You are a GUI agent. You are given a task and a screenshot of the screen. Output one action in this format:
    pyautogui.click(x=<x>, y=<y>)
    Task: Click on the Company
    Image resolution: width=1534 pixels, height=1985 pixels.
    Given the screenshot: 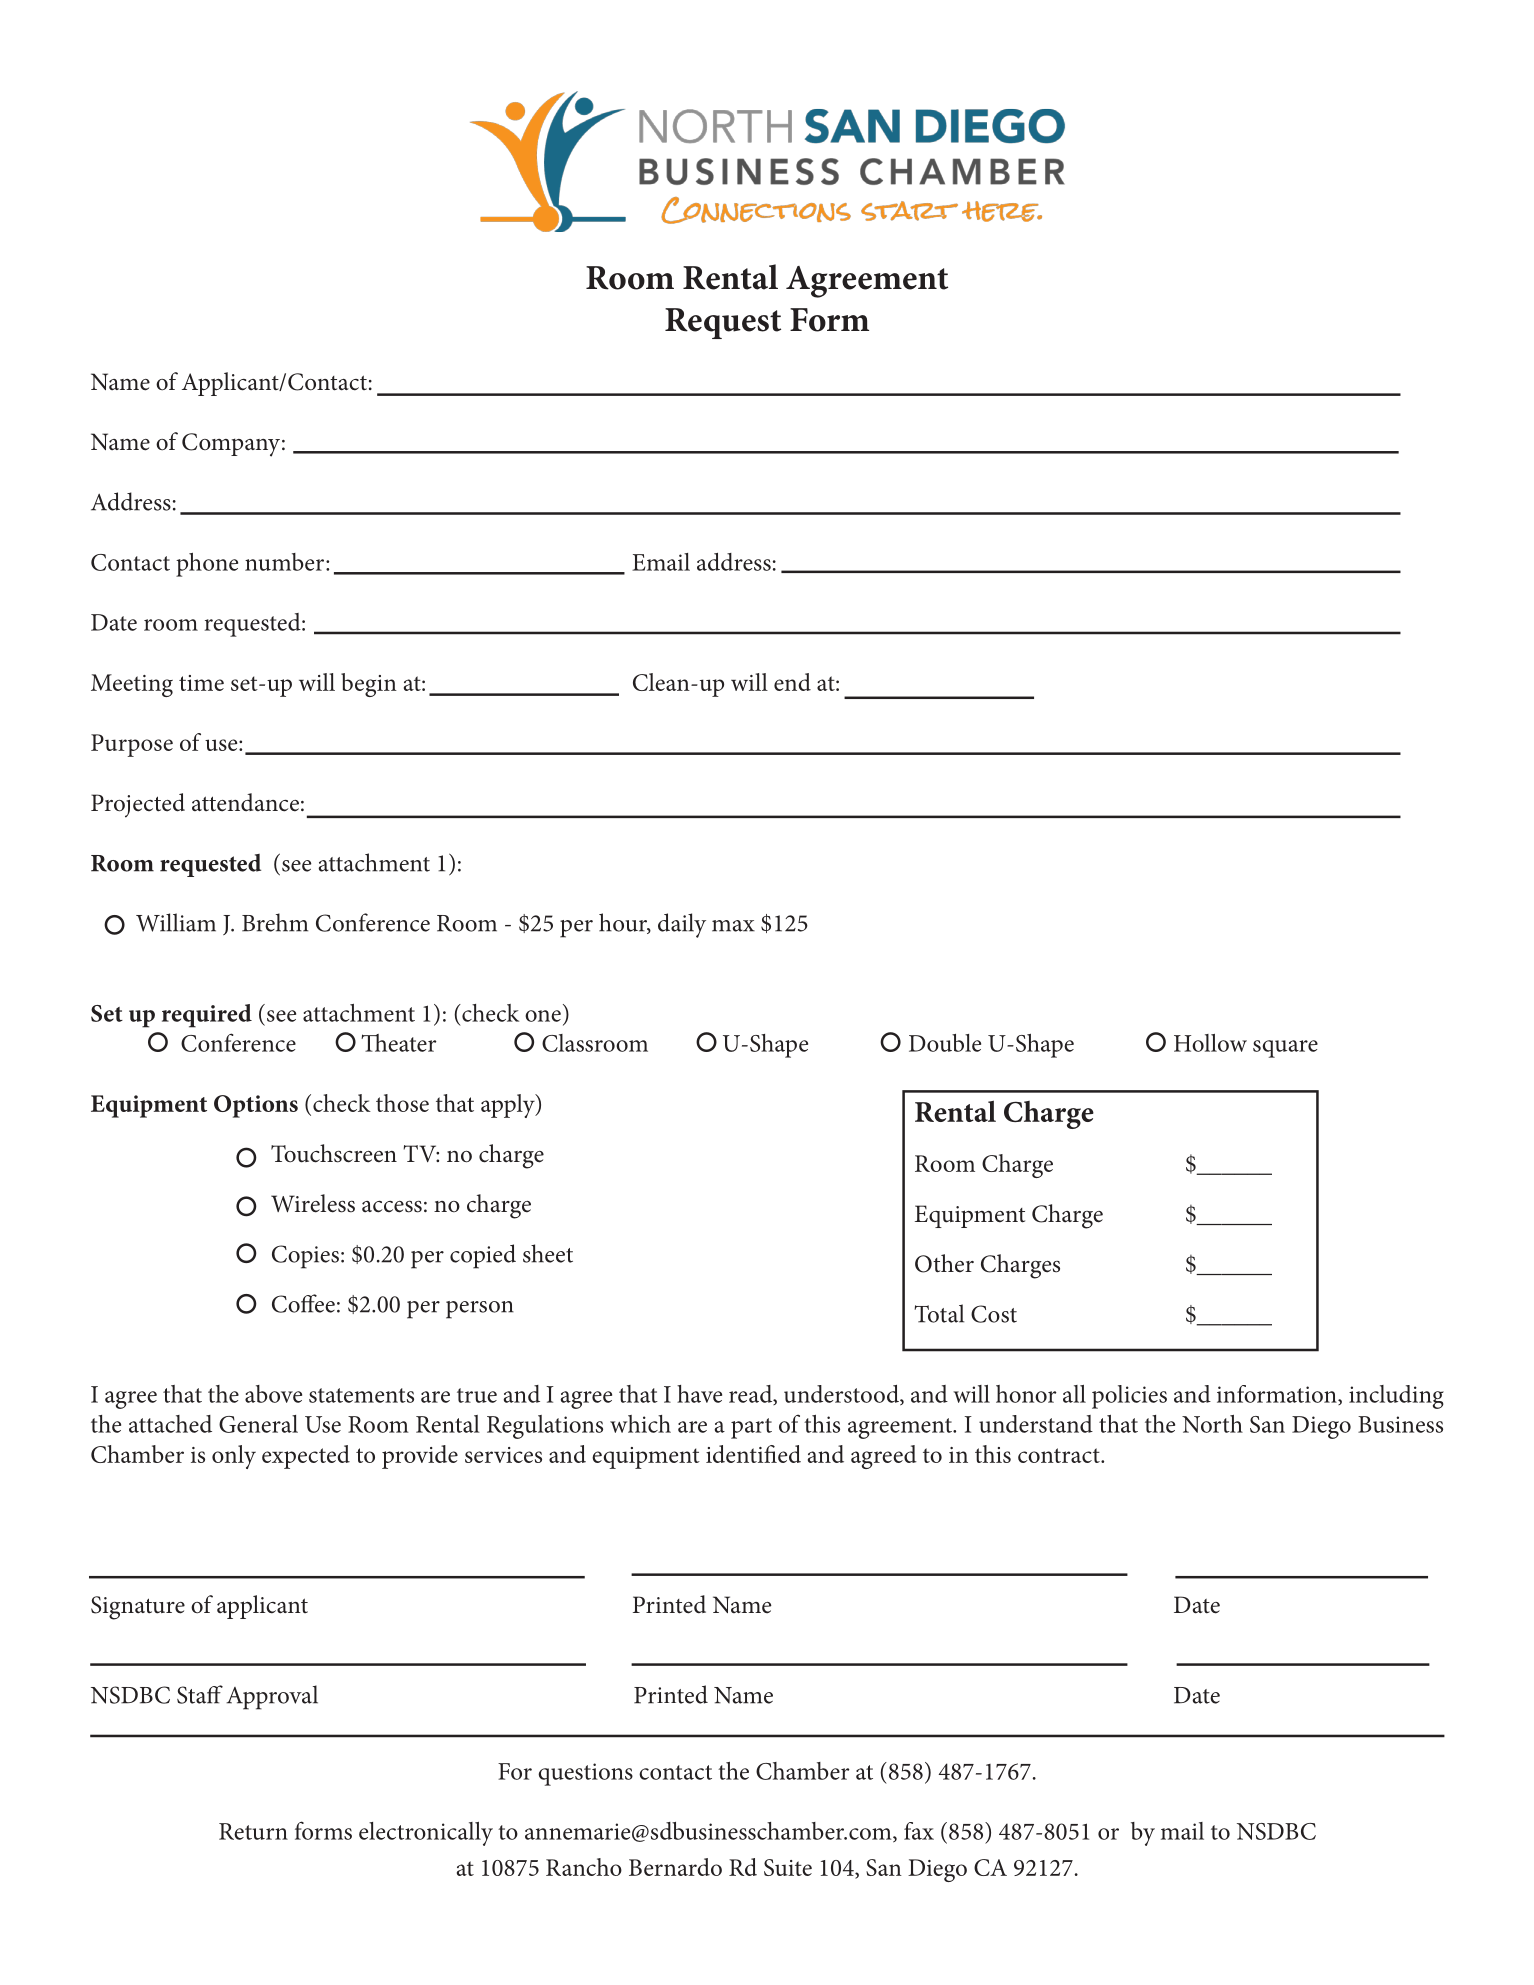 What is the action you would take?
    pyautogui.click(x=232, y=445)
